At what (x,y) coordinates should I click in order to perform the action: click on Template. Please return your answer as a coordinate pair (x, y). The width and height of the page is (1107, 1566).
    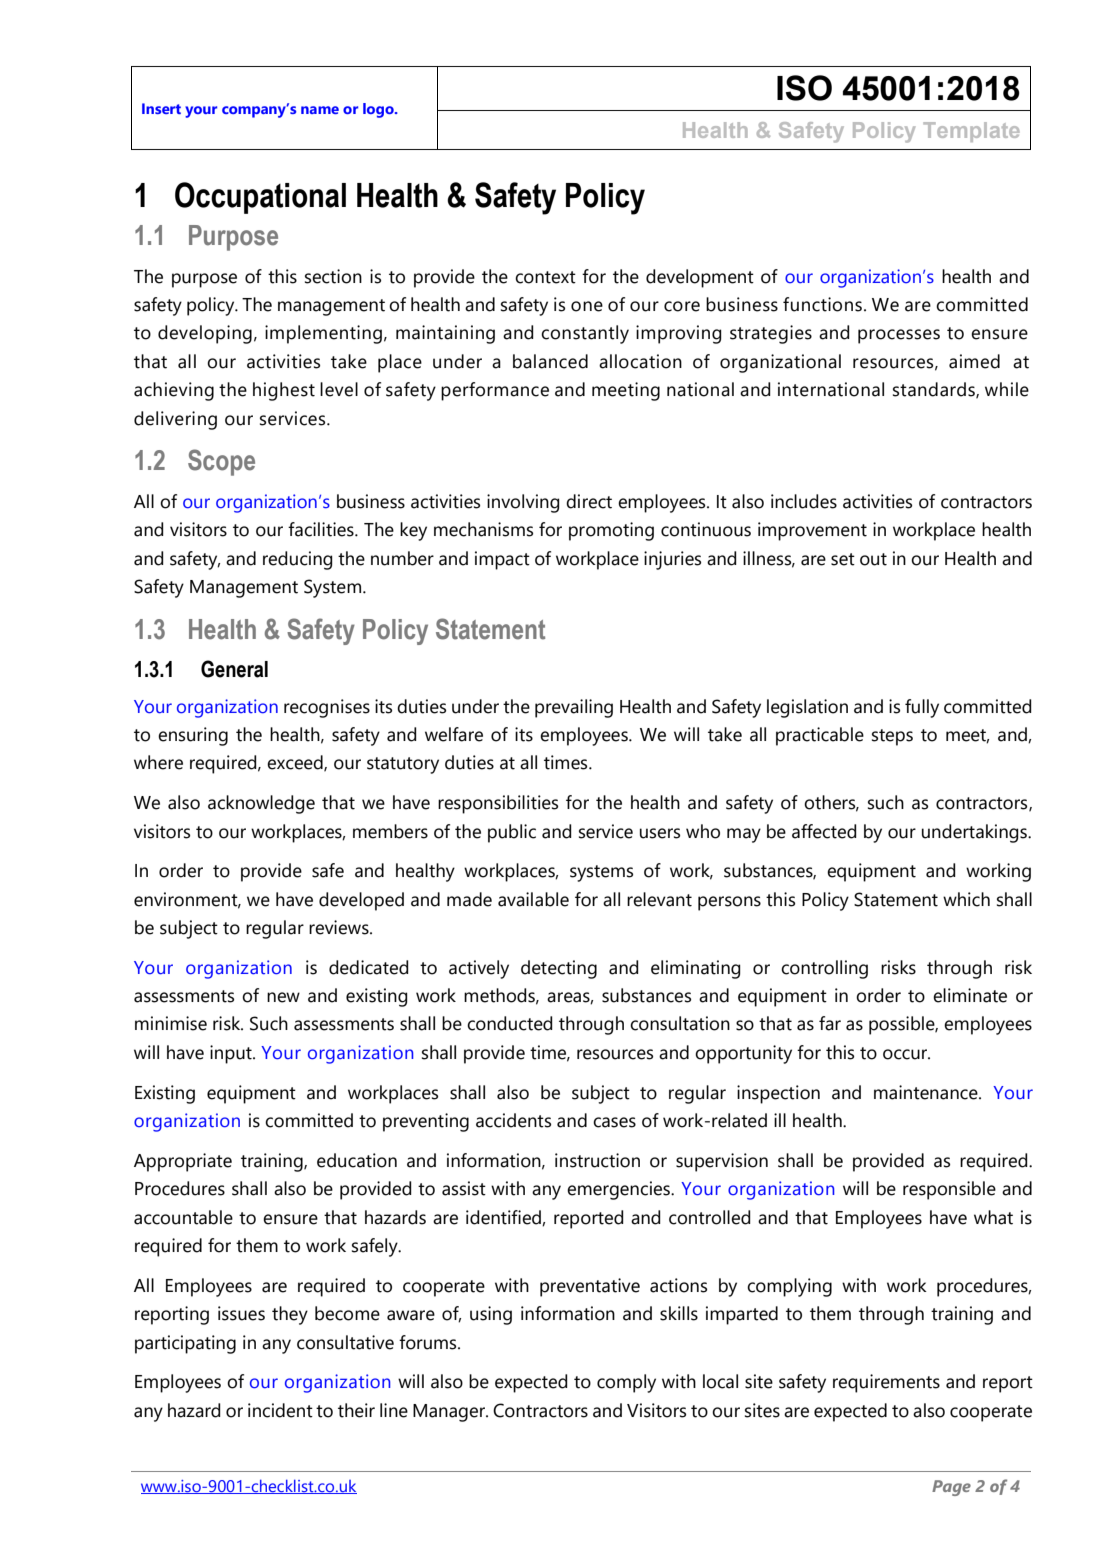
    Looking at the image, I should click on (971, 132).
